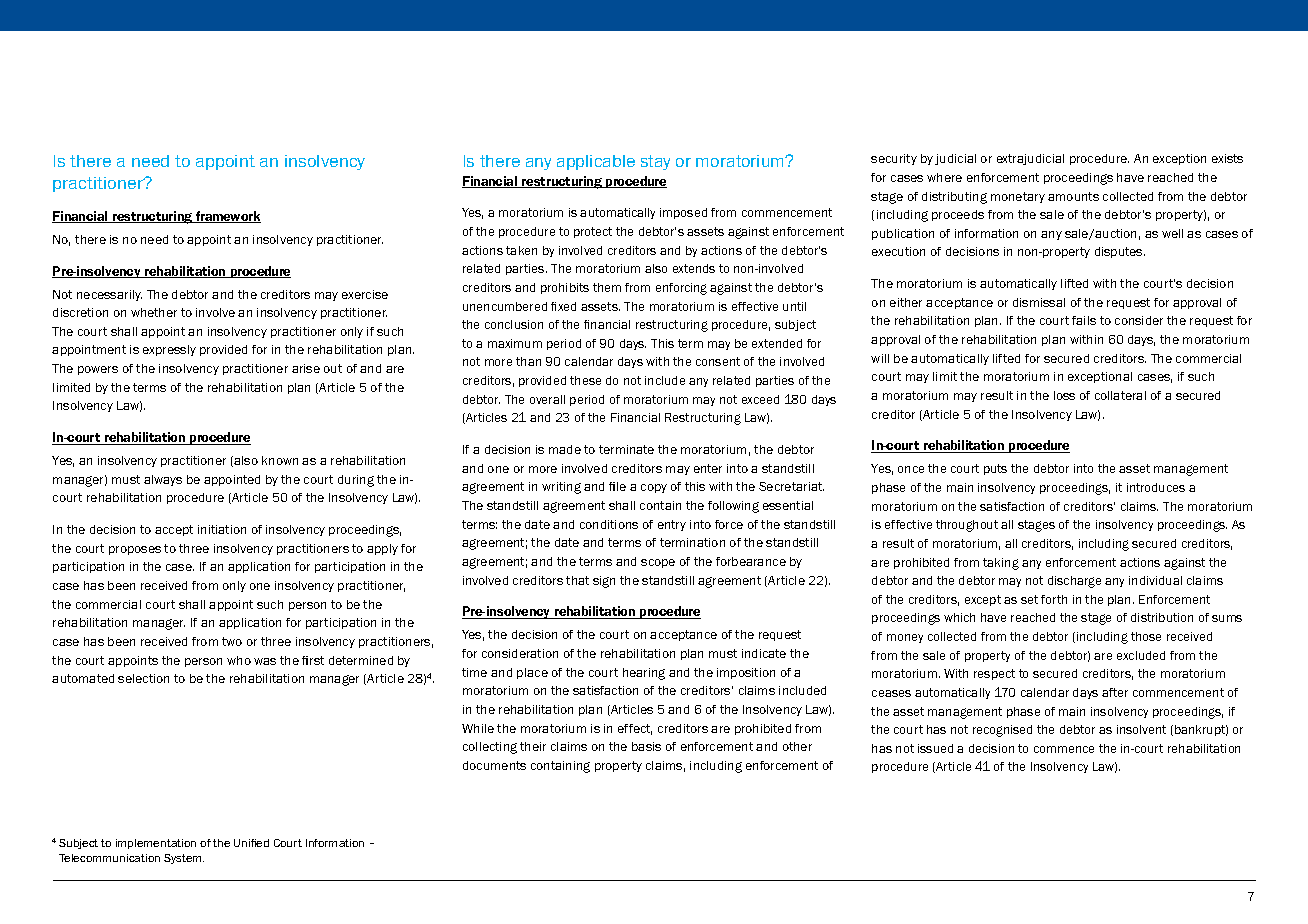 This document has width=1308, height=924. What do you see at coordinates (718, 361) in the document?
I see `consent` at bounding box center [718, 361].
